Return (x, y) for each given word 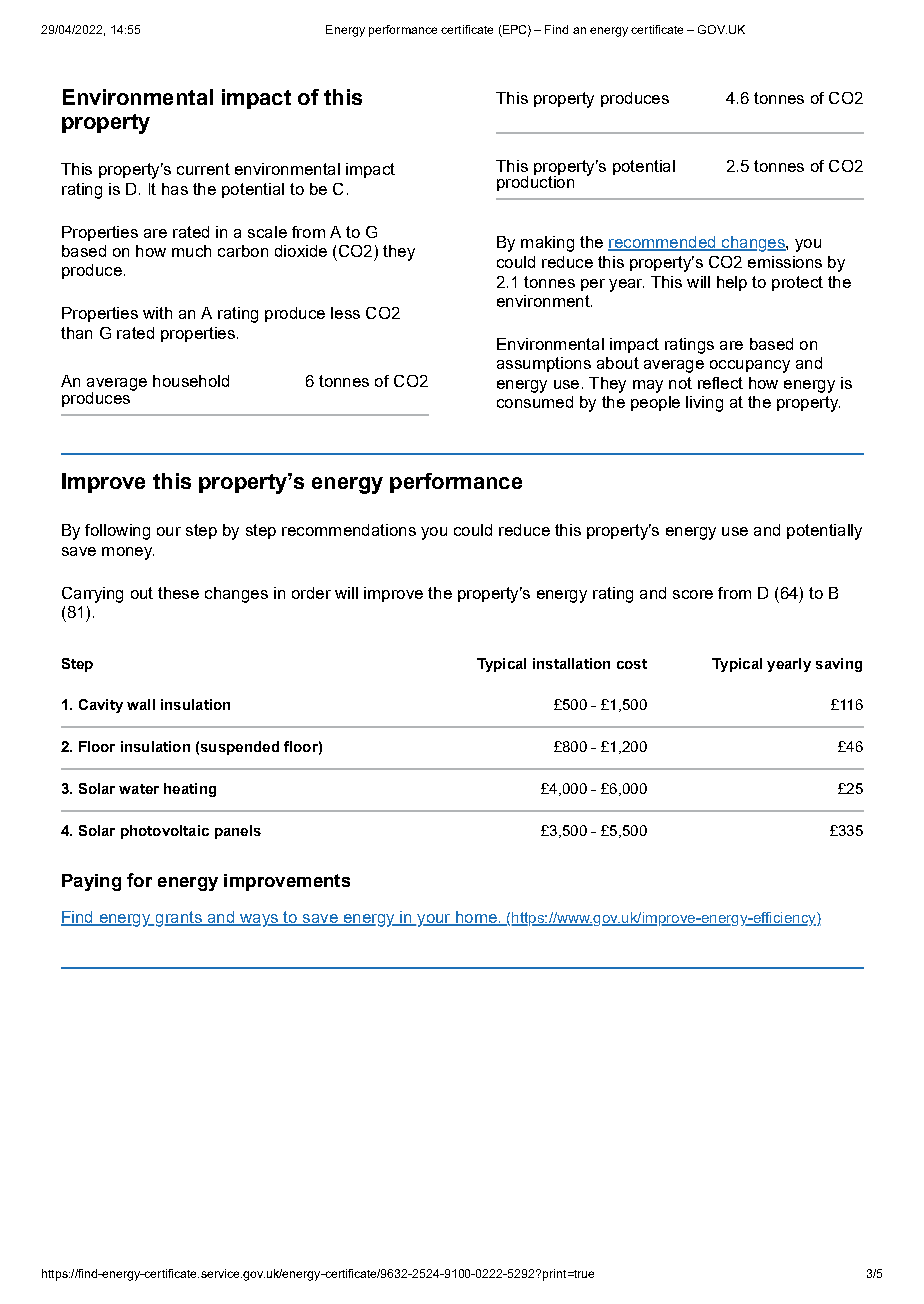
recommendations (349, 530)
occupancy (750, 366)
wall (141, 704)
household (191, 381)
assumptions (544, 364)
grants (178, 919)
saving (839, 665)
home (476, 918)
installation (571, 663)
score (693, 594)
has (175, 189)
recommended (663, 243)
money (128, 553)
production (535, 182)
